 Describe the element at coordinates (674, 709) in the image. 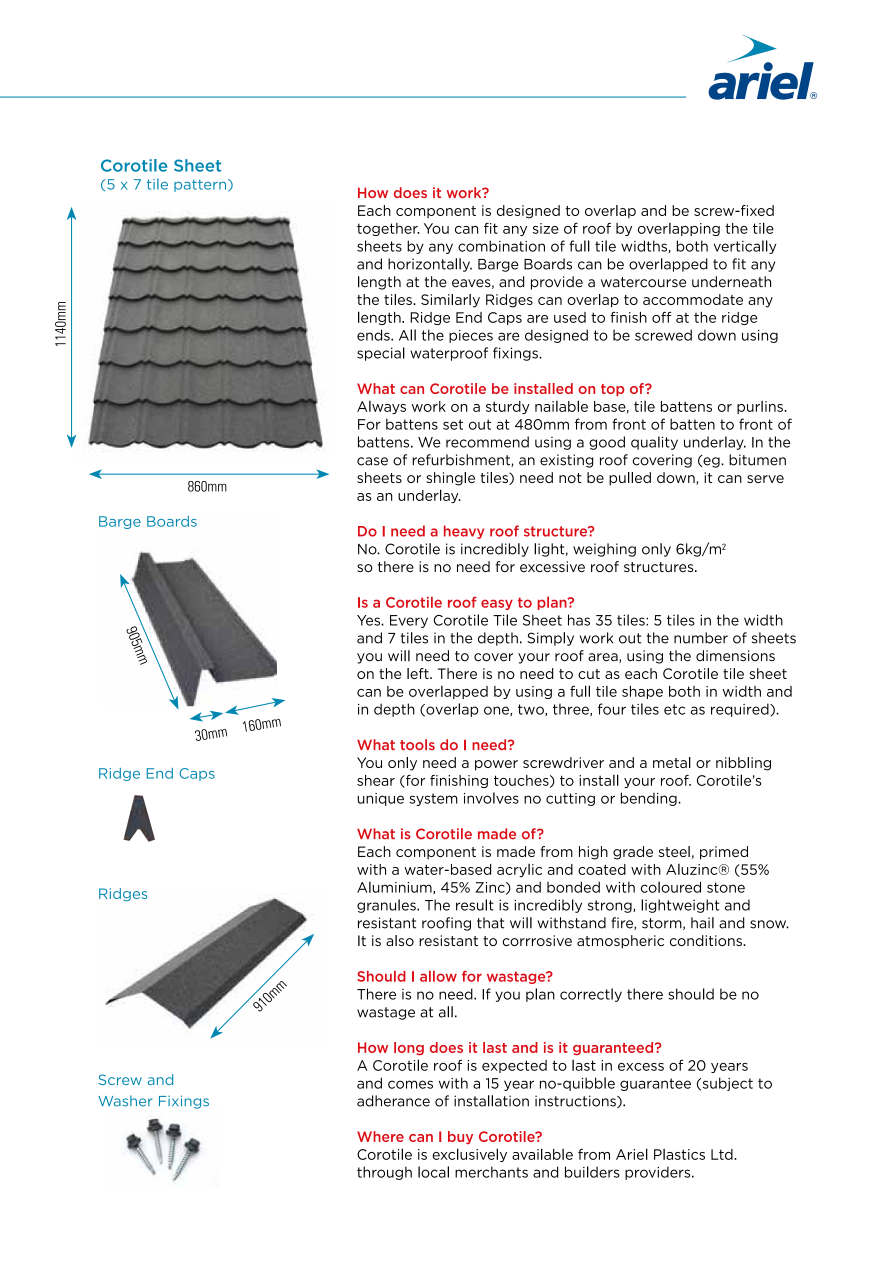

I see `etc` at that location.
